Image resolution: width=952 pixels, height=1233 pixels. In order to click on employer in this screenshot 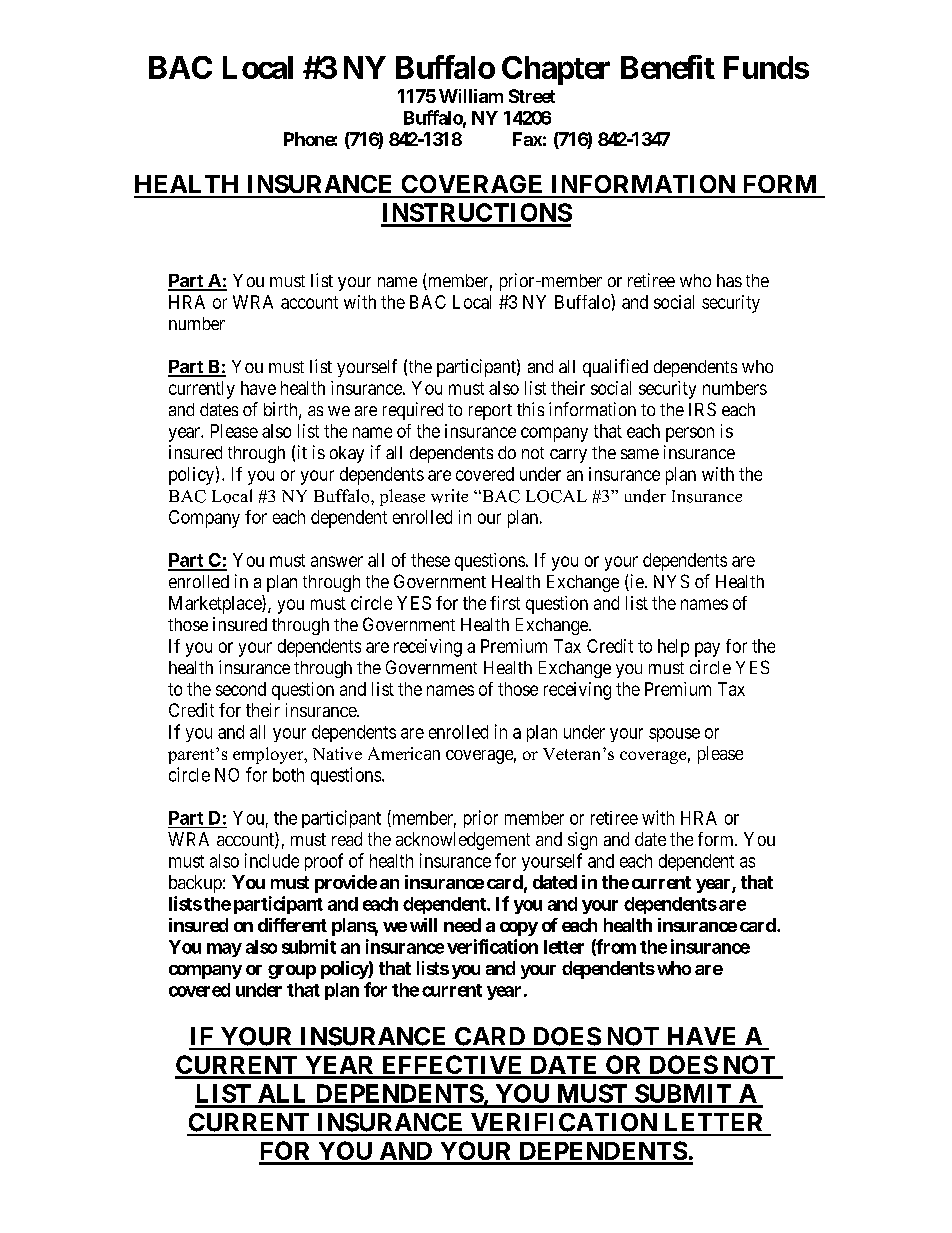, I will do `click(269, 755)`.
